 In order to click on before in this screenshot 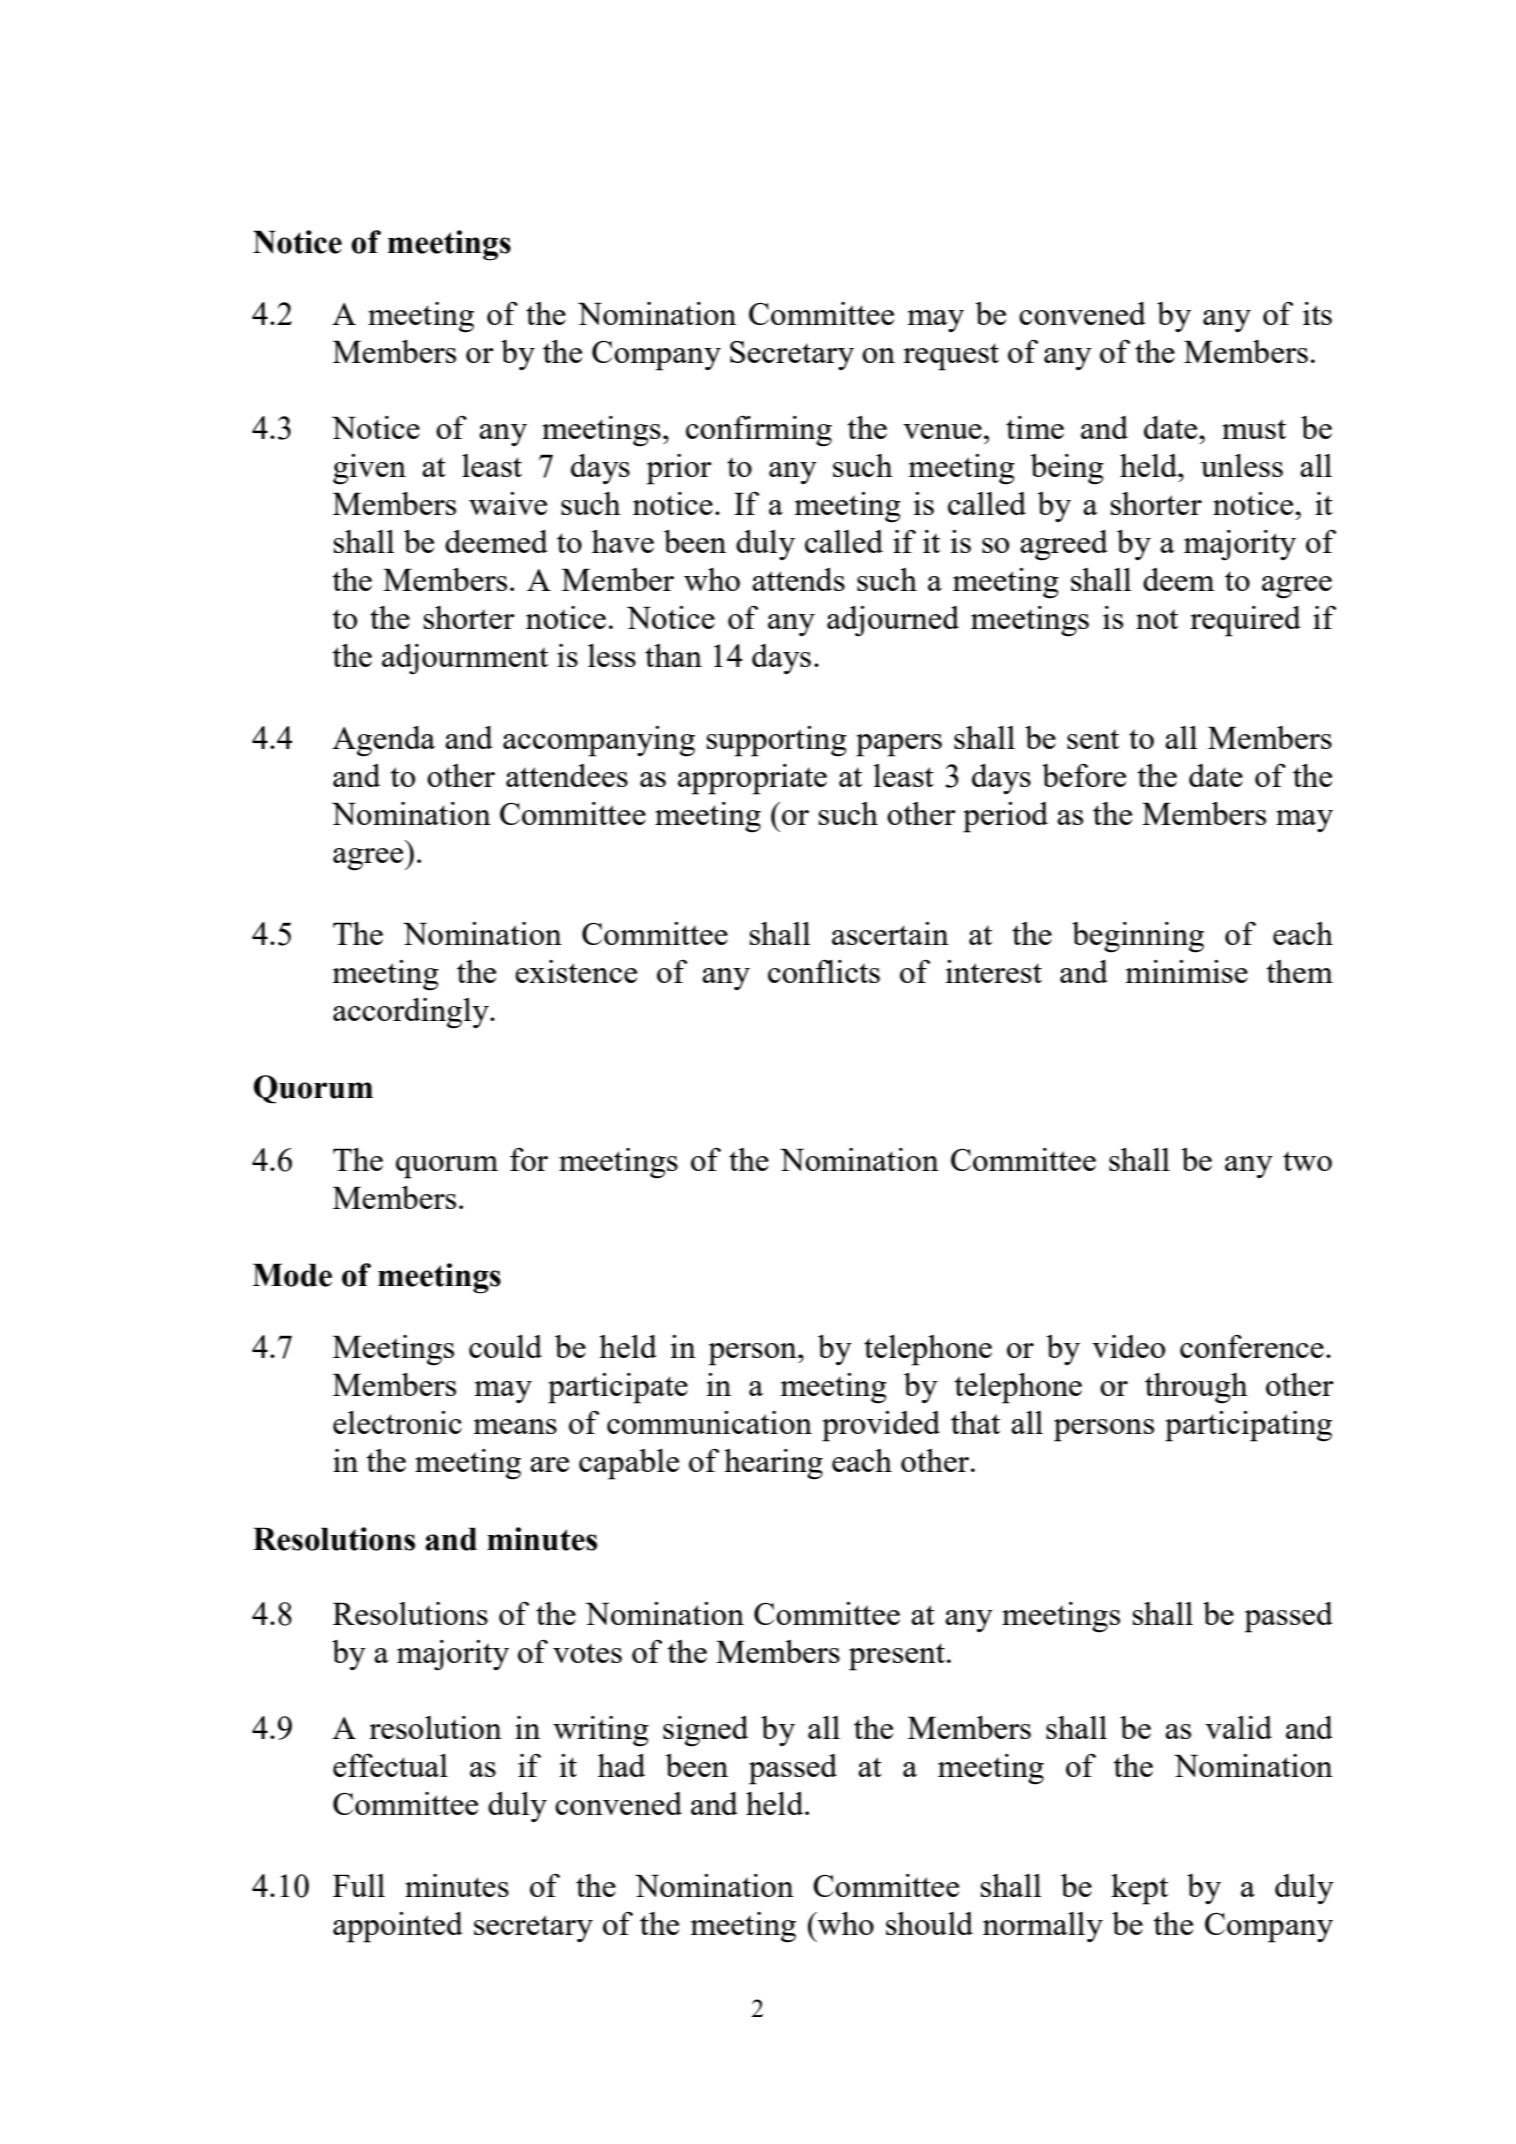, I will do `click(1084, 775)`.
